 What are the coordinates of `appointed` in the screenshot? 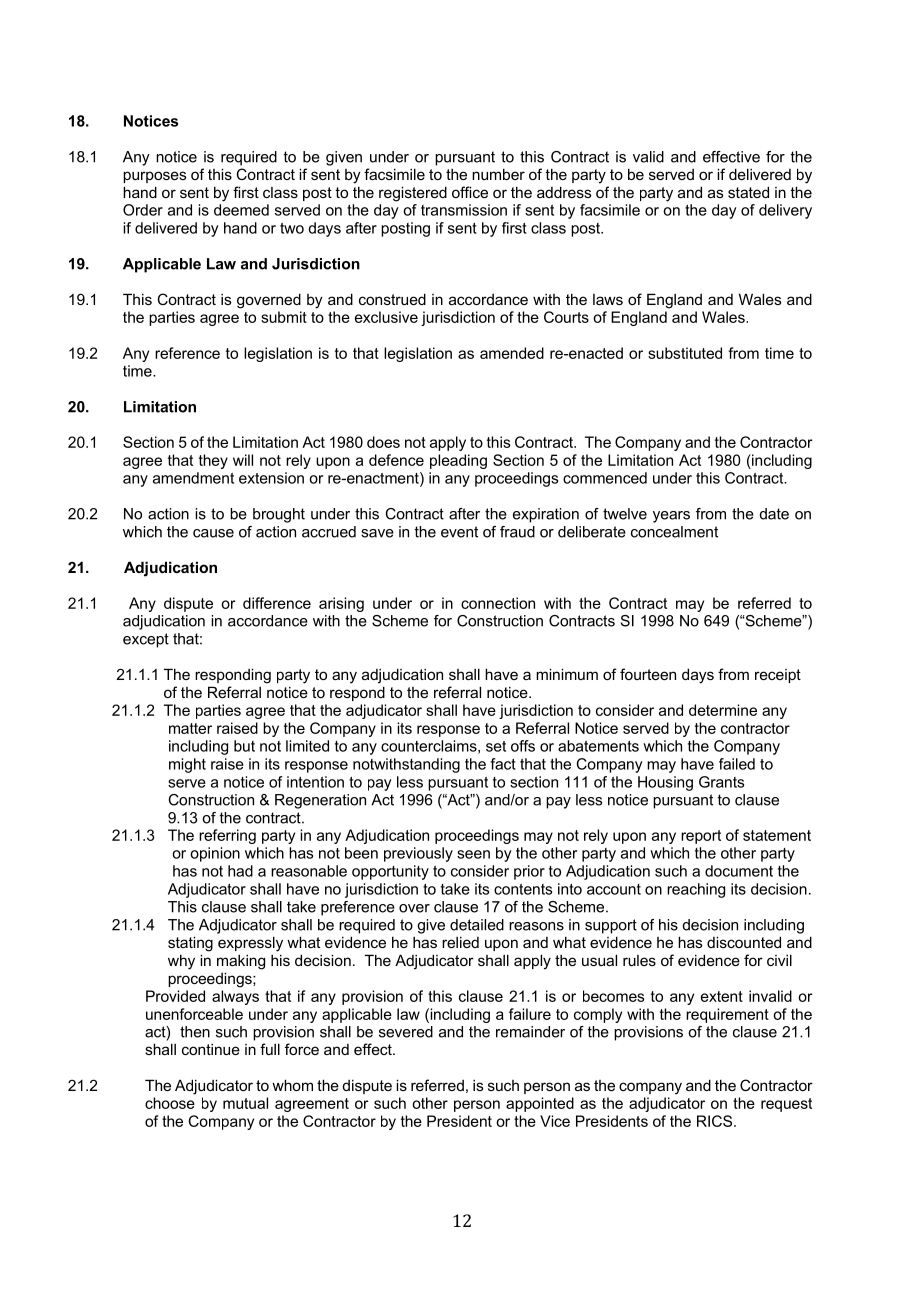 It's located at (540, 1104).
